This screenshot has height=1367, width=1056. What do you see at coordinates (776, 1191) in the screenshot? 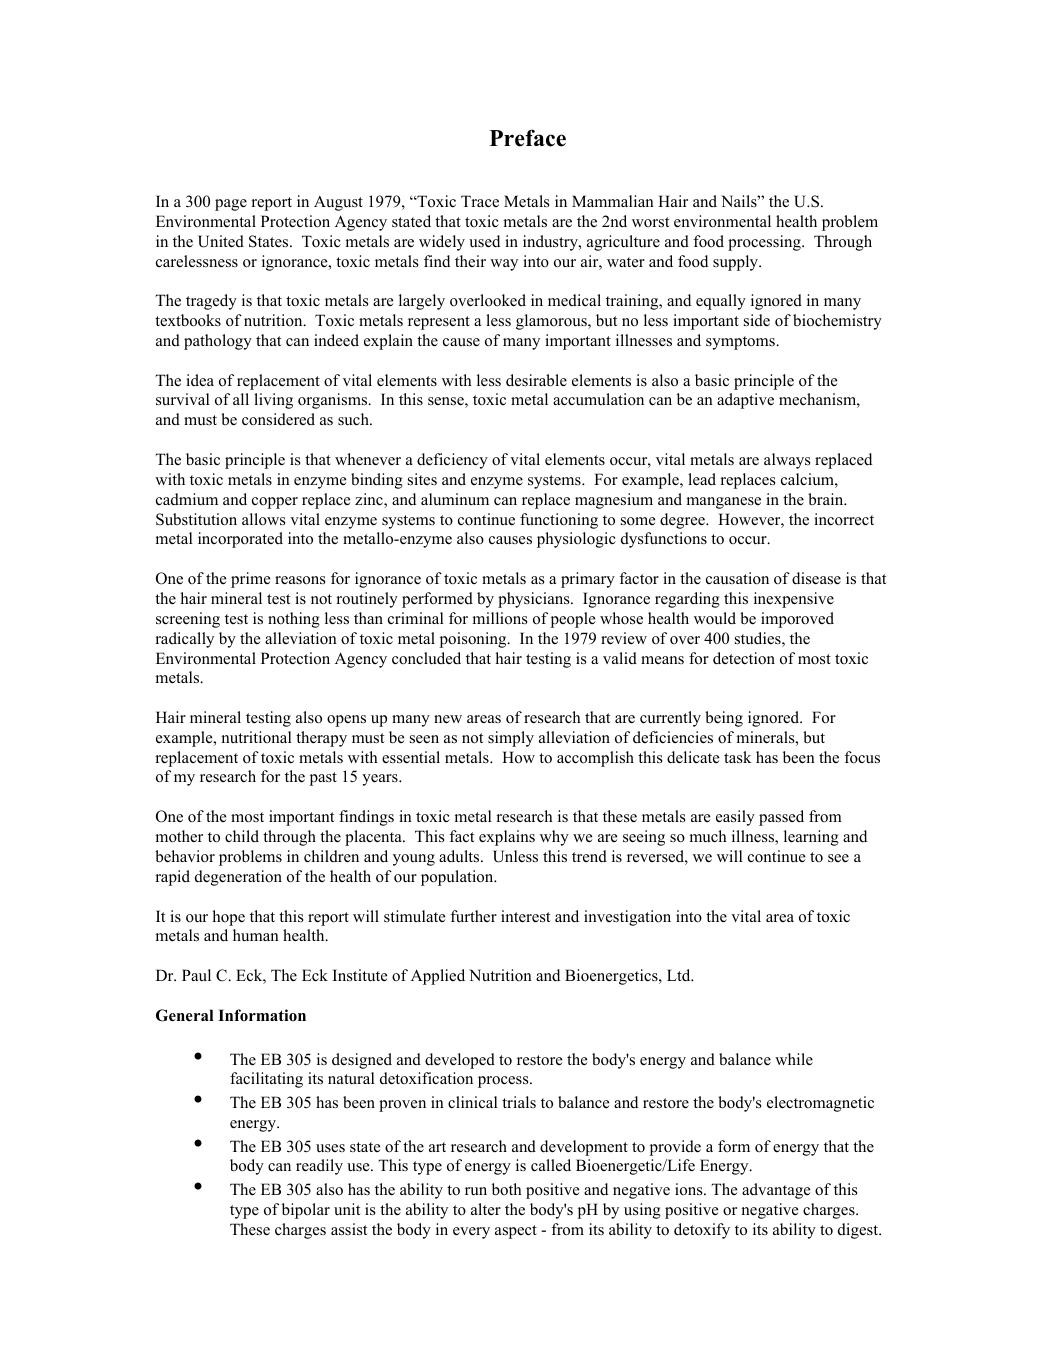
I see `advantage` at bounding box center [776, 1191].
